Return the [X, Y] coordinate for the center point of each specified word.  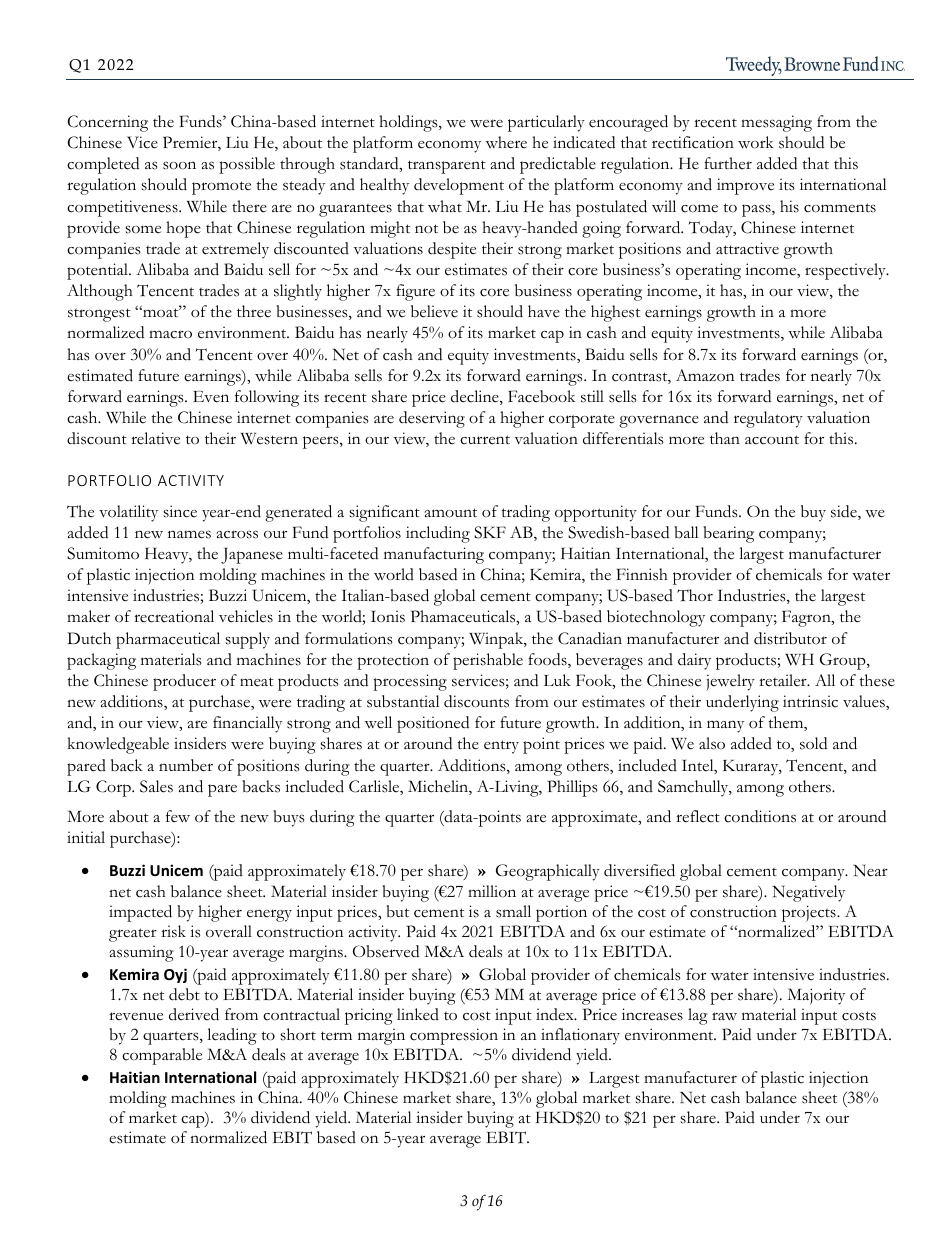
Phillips [572, 788]
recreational [174, 616]
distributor [790, 638]
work [756, 142]
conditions [760, 816]
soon [179, 165]
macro [170, 334]
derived [194, 1014]
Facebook [541, 396]
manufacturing [434, 555]
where [506, 142]
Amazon [705, 375]
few [178, 816]
